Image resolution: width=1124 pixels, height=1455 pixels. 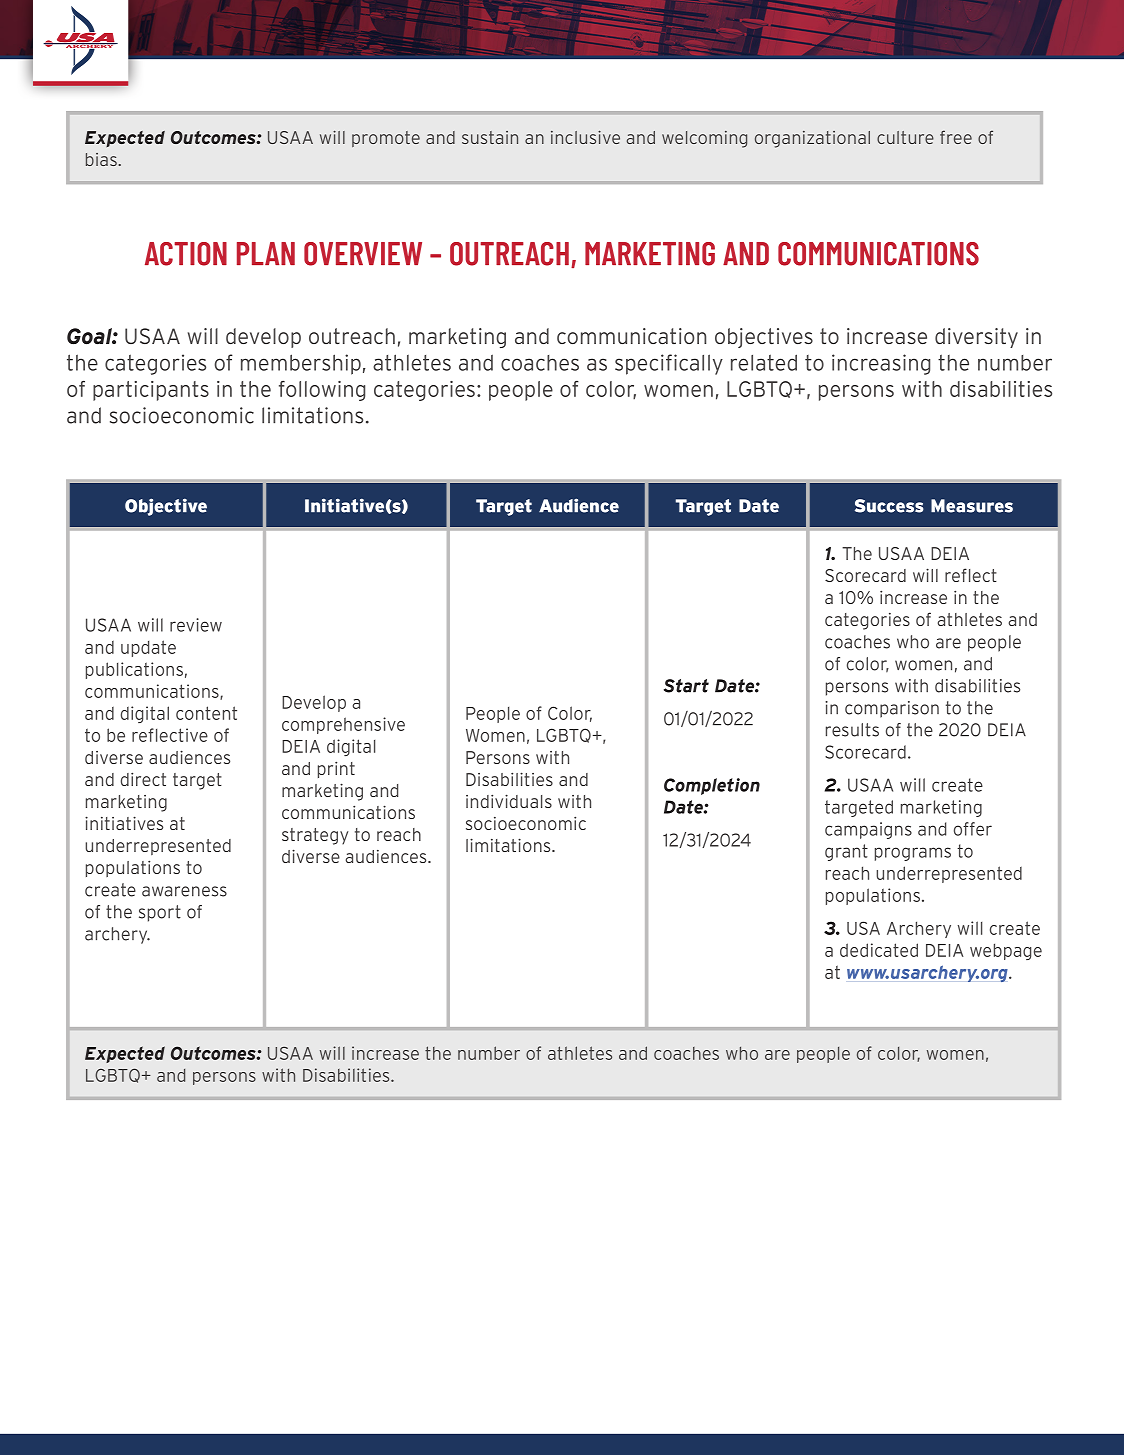 What do you see at coordinates (160, 913) in the screenshot?
I see `sport` at bounding box center [160, 913].
